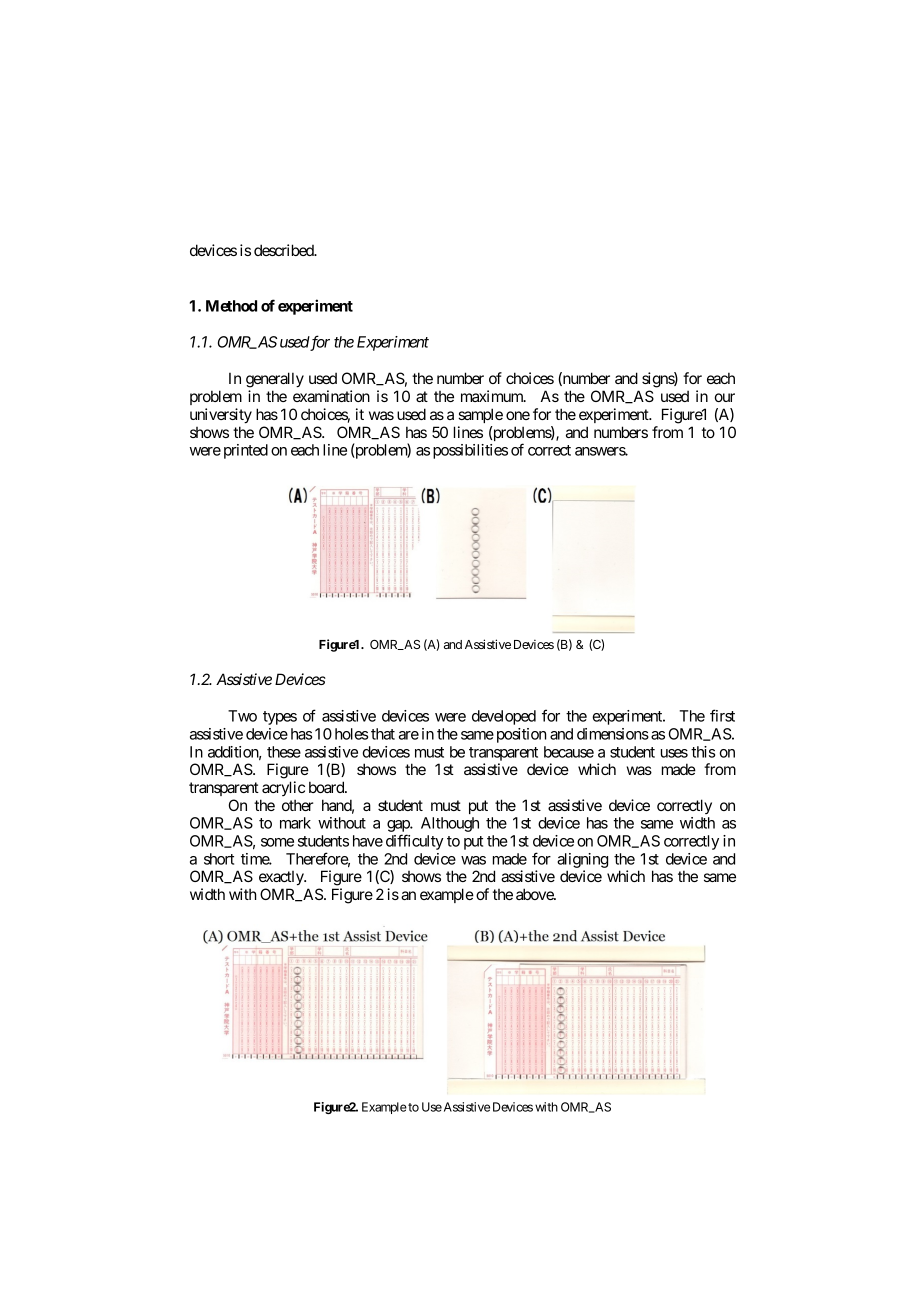 The width and height of the screenshot is (924, 1308). Describe the element at coordinates (285, 250) in the screenshot. I see `described` at that location.
